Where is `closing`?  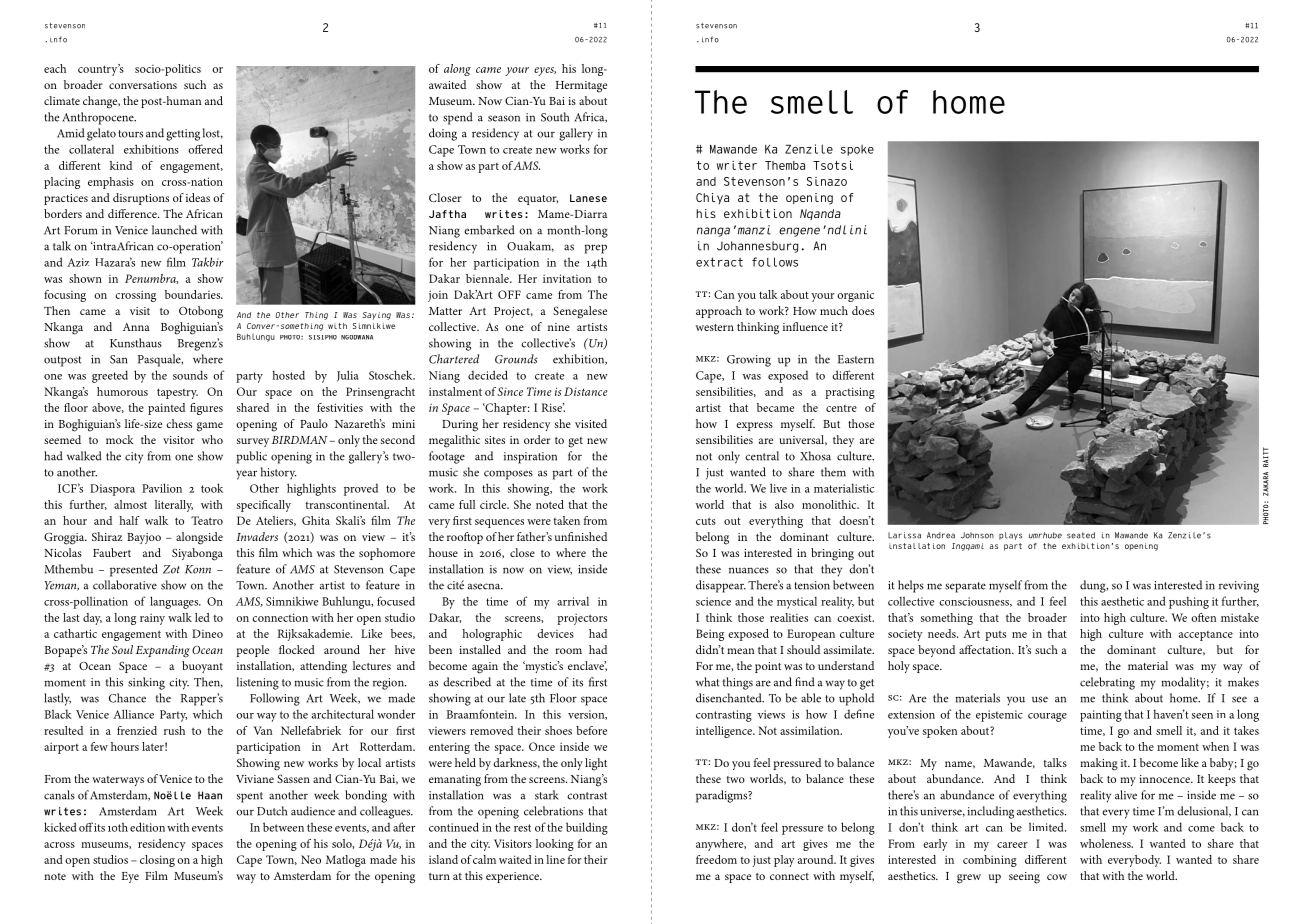
closing is located at coordinates (157, 861).
